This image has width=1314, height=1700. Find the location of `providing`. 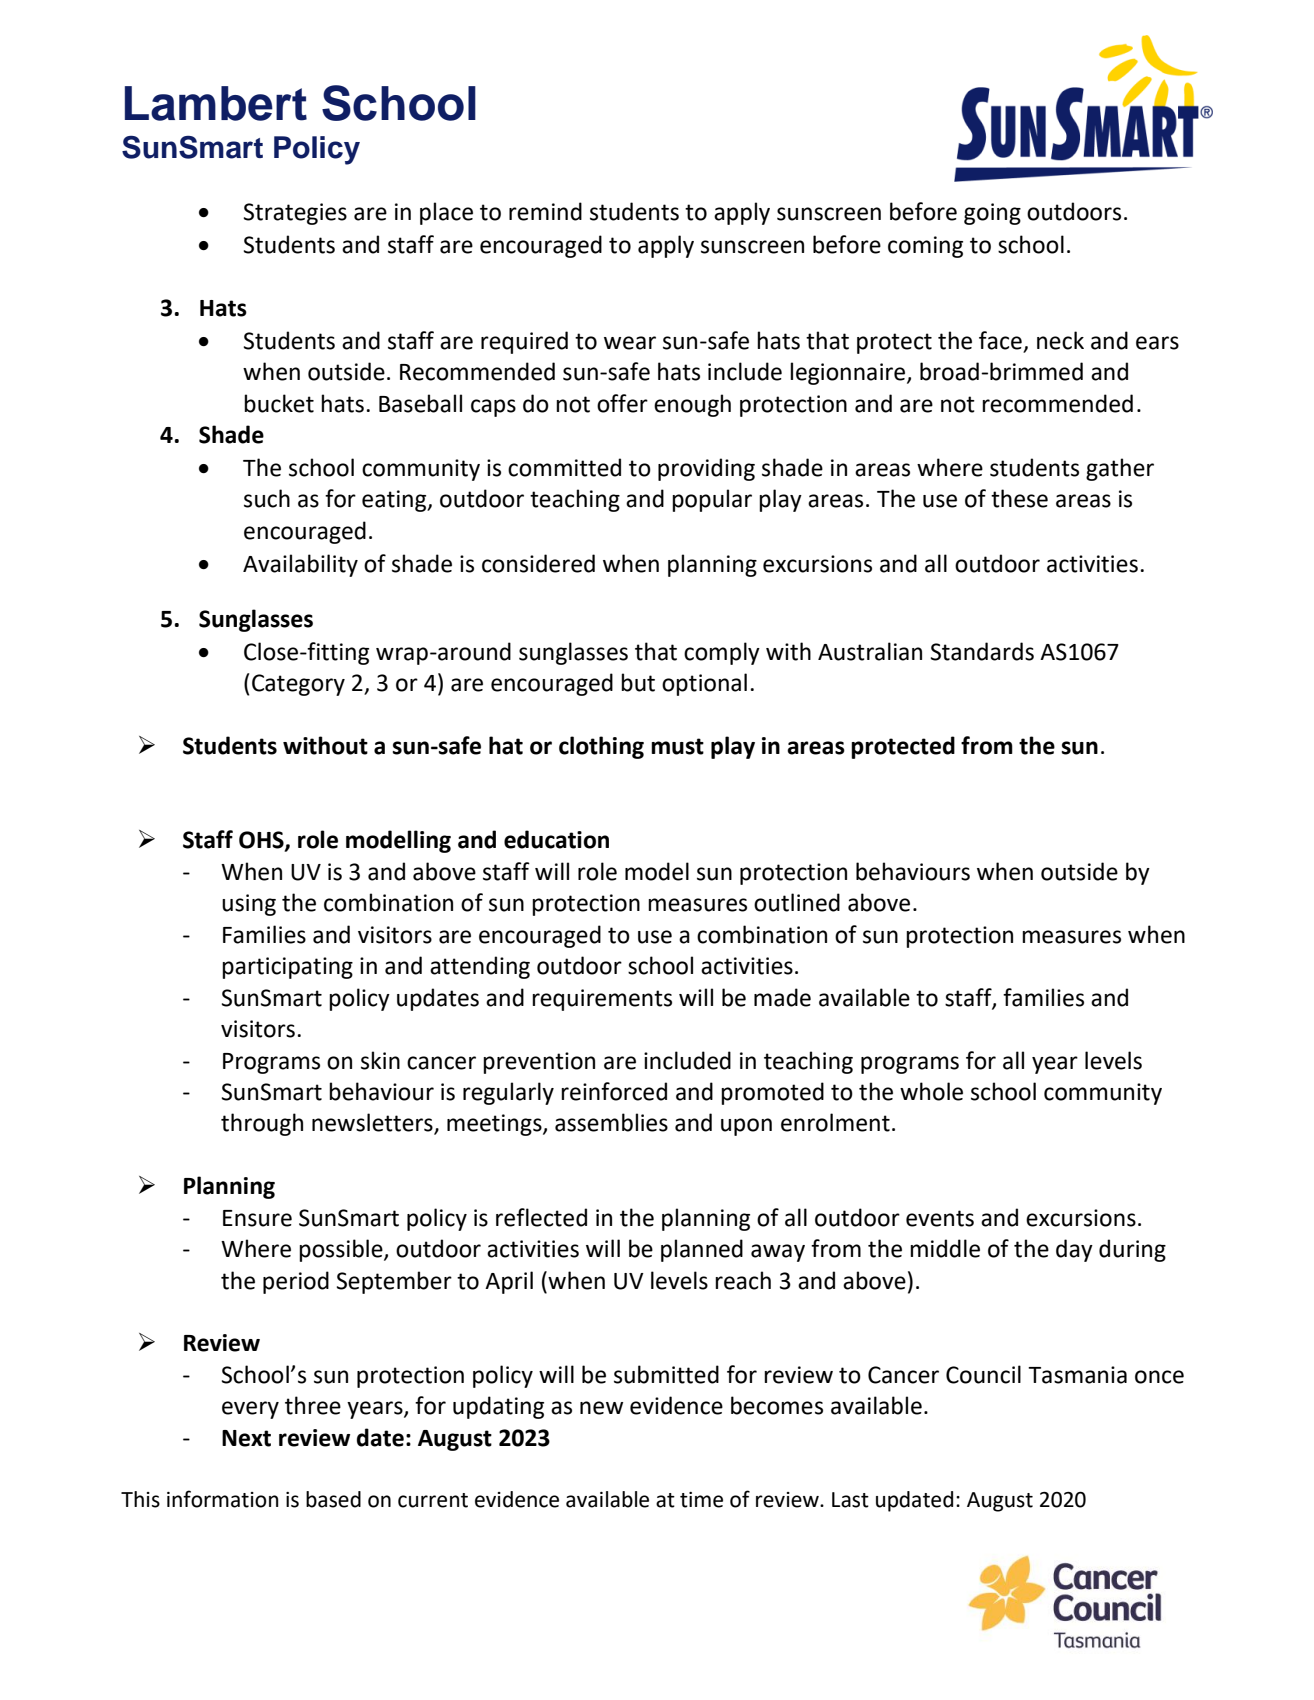

providing is located at coordinates (706, 469).
